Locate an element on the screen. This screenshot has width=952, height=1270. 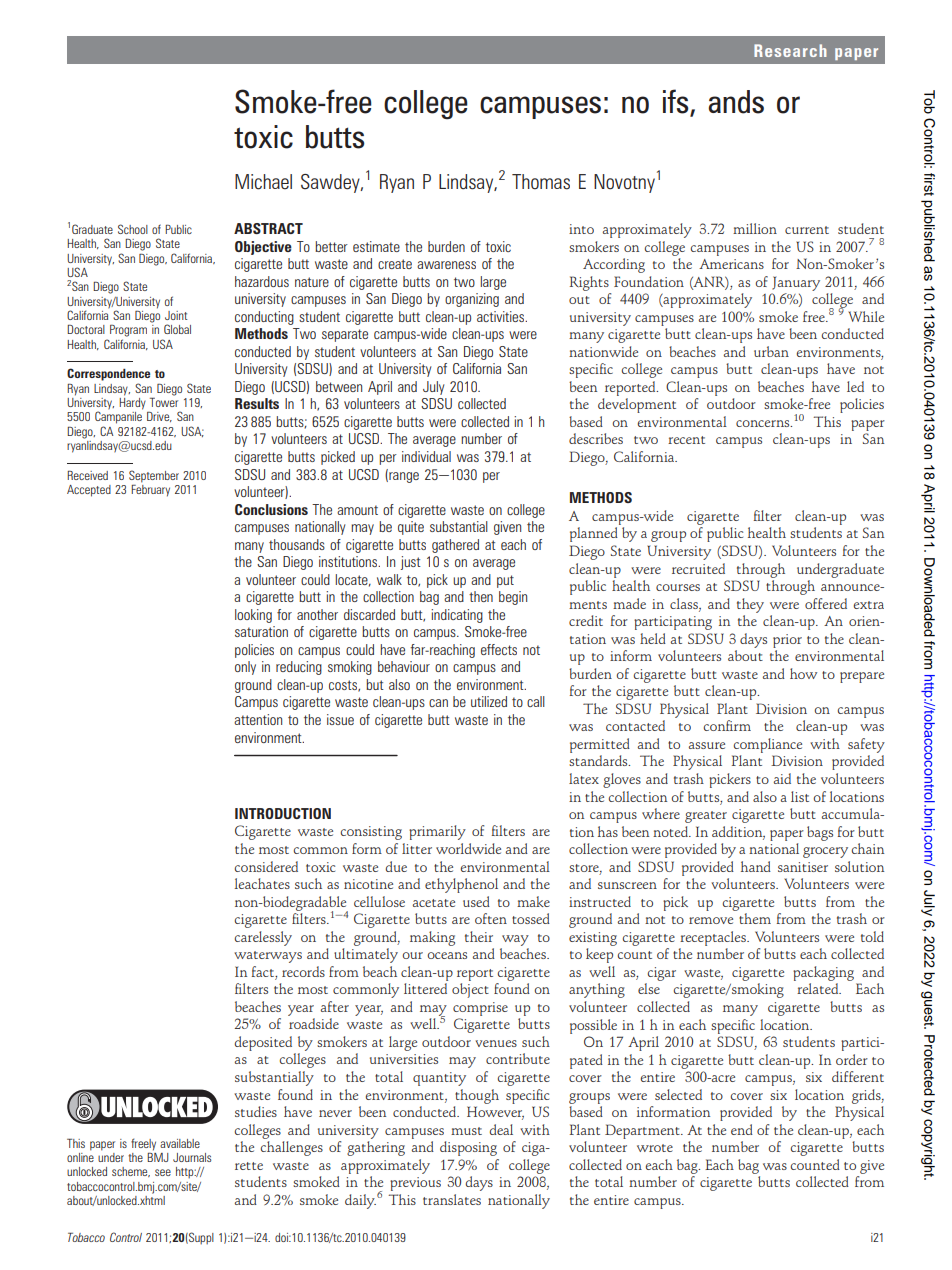
gathered is located at coordinates (455, 546).
